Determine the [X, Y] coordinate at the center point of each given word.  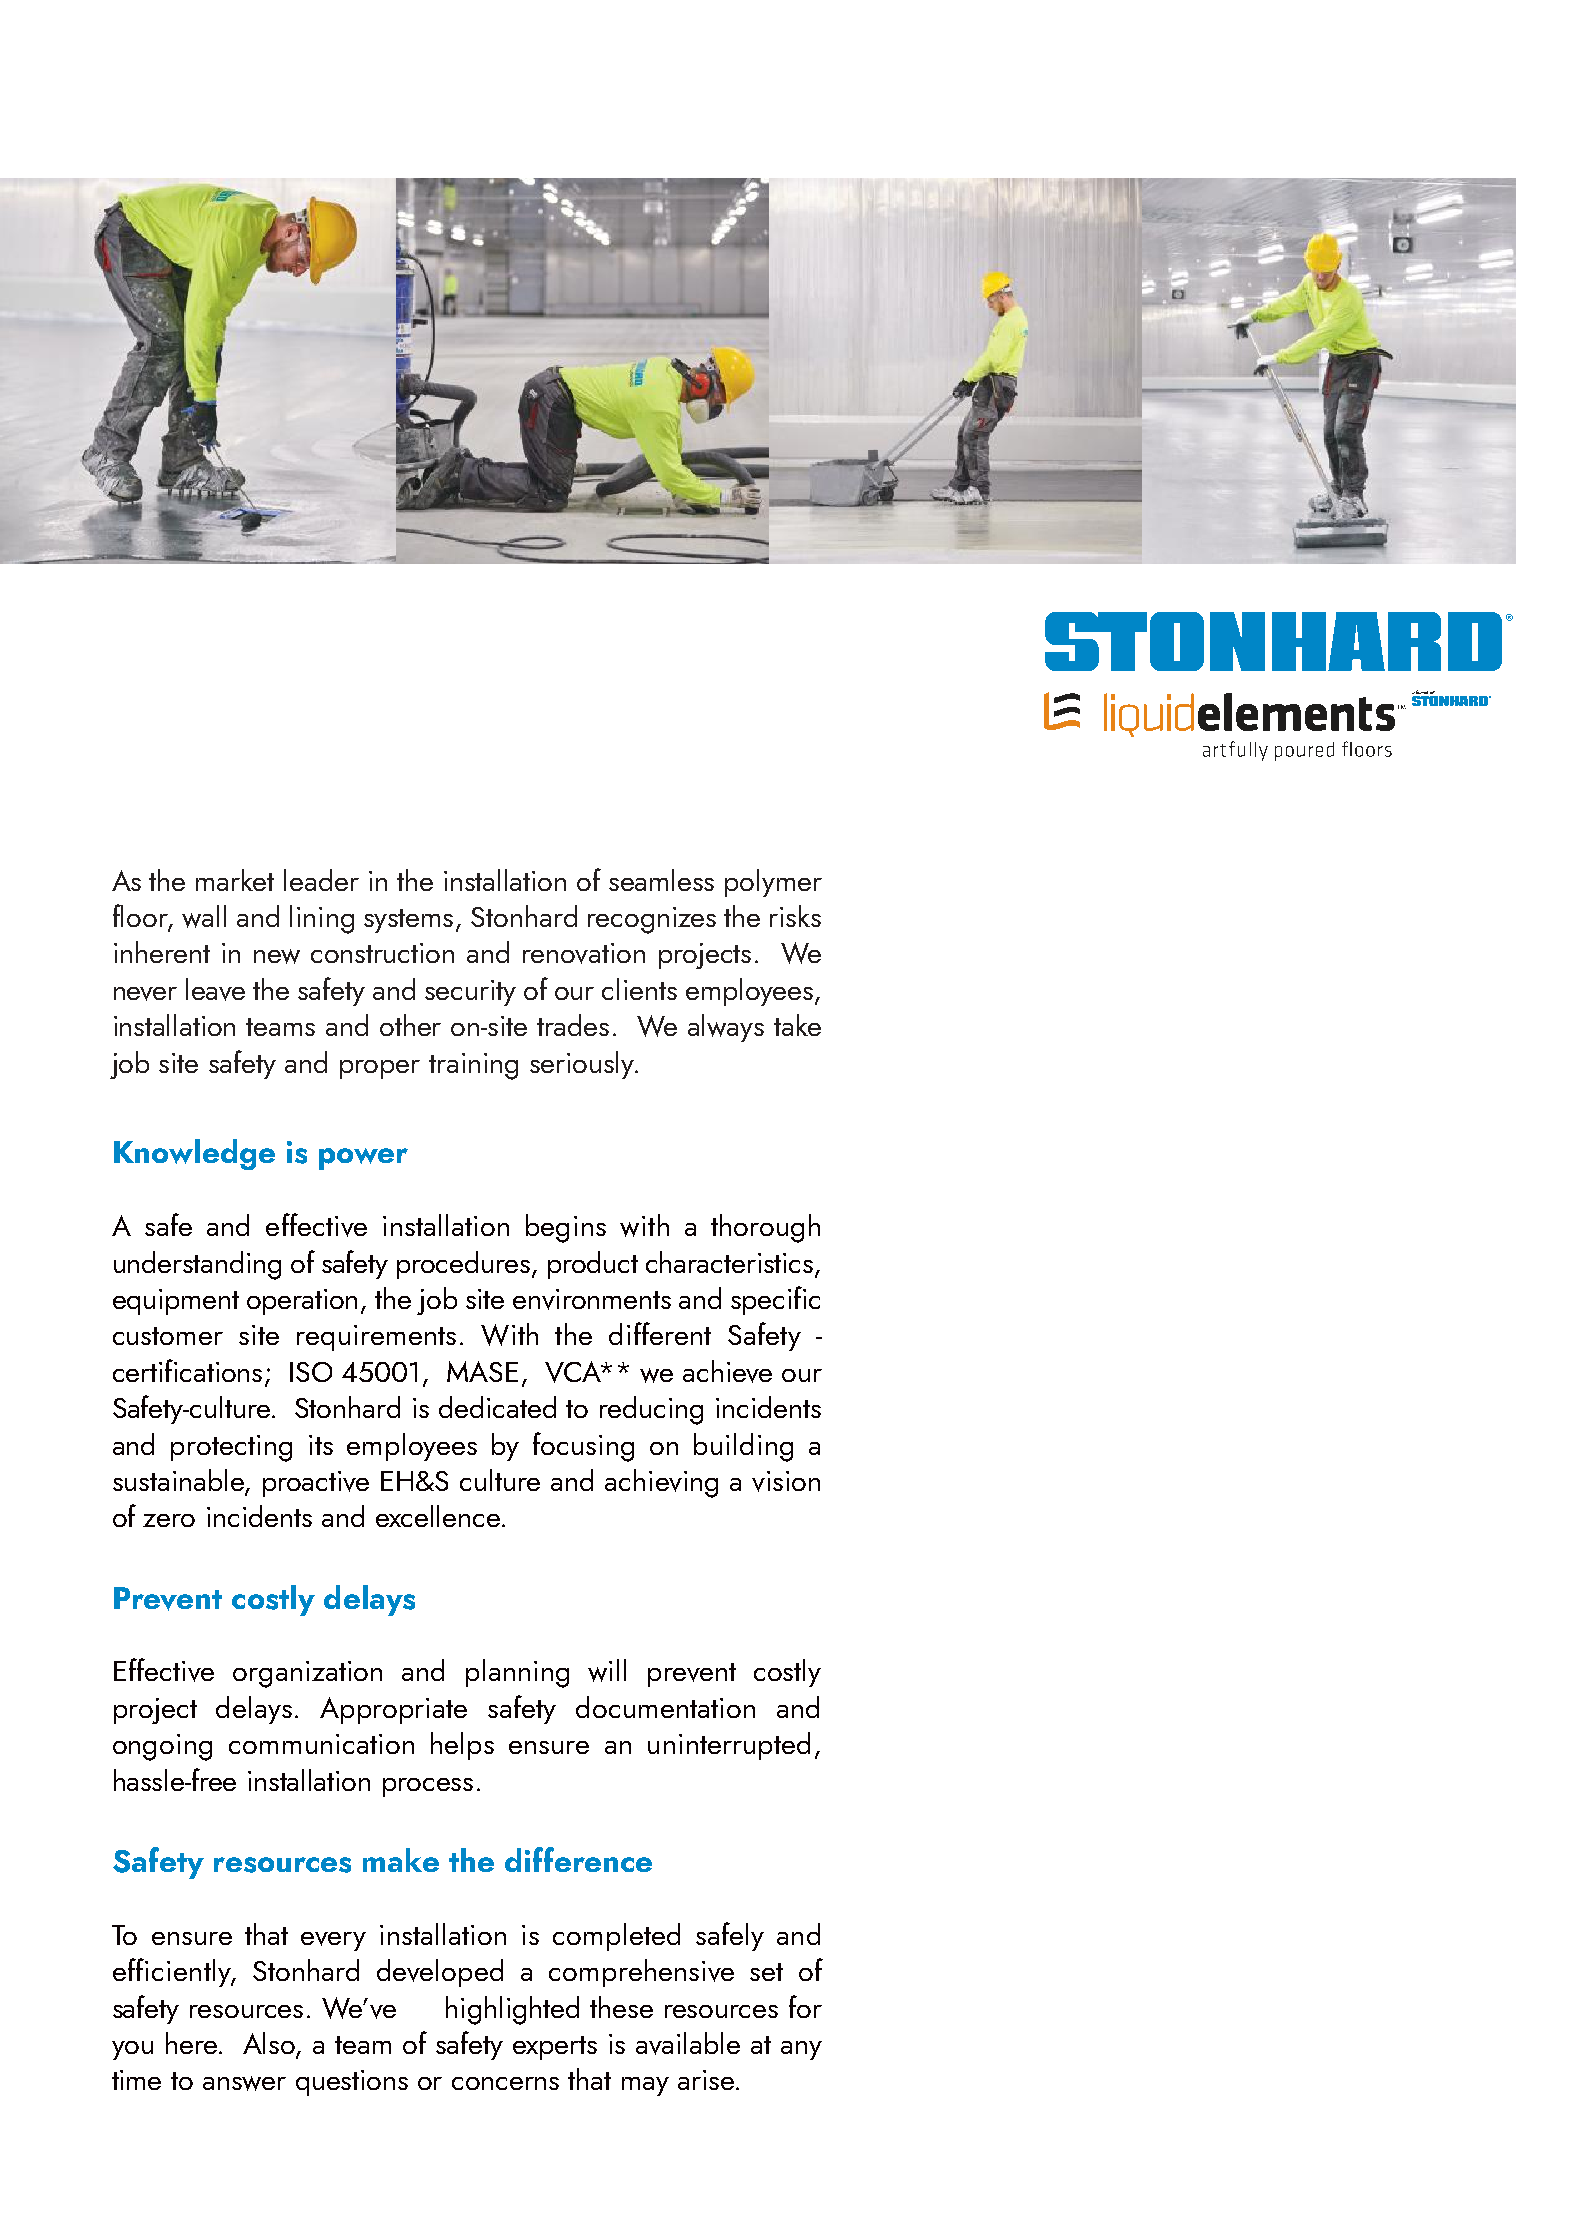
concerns [505, 2083]
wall [204, 916]
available [688, 2043]
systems [408, 921]
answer [244, 2083]
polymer [773, 883]
